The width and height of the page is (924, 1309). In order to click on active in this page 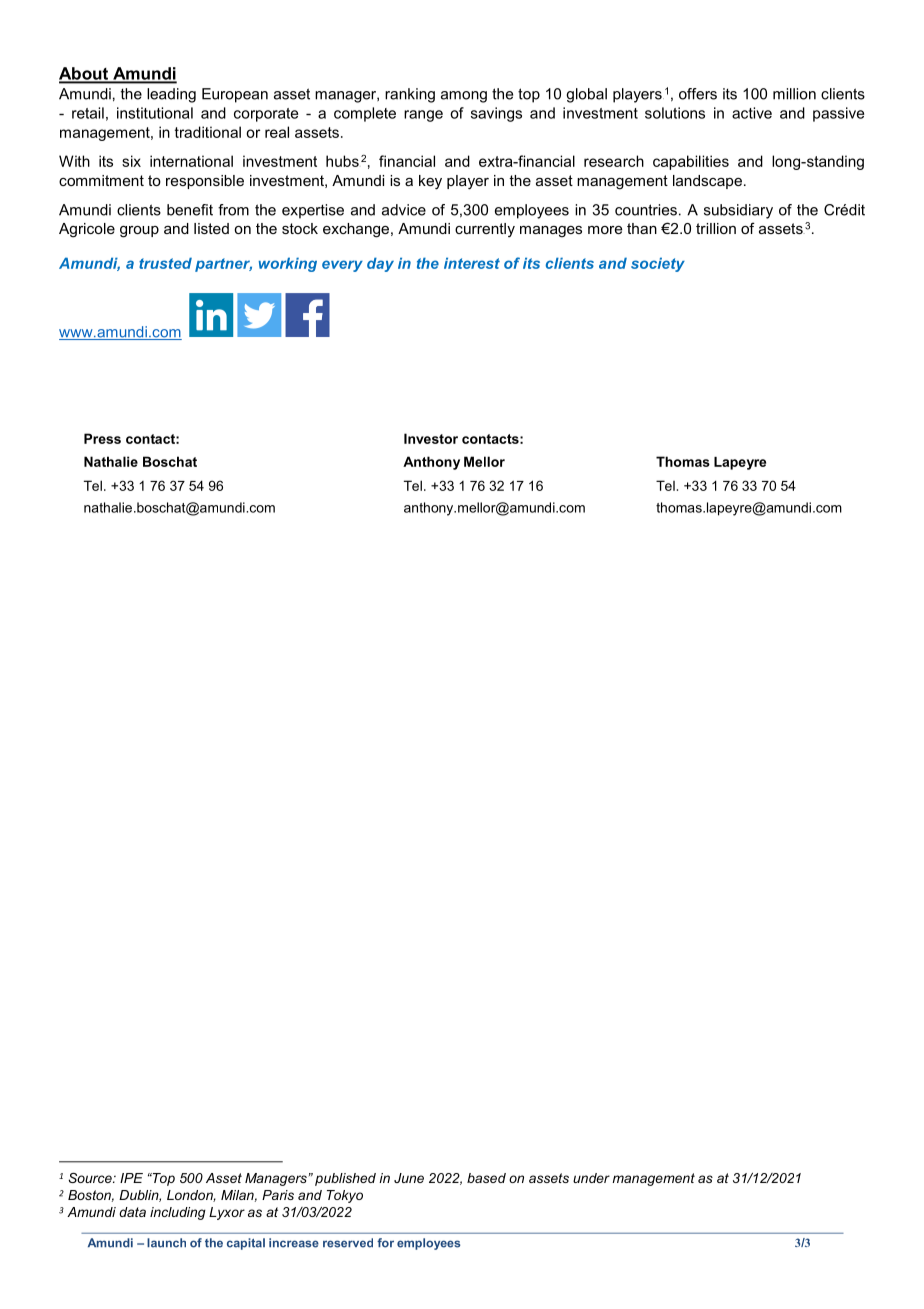, I will do `click(752, 113)`.
